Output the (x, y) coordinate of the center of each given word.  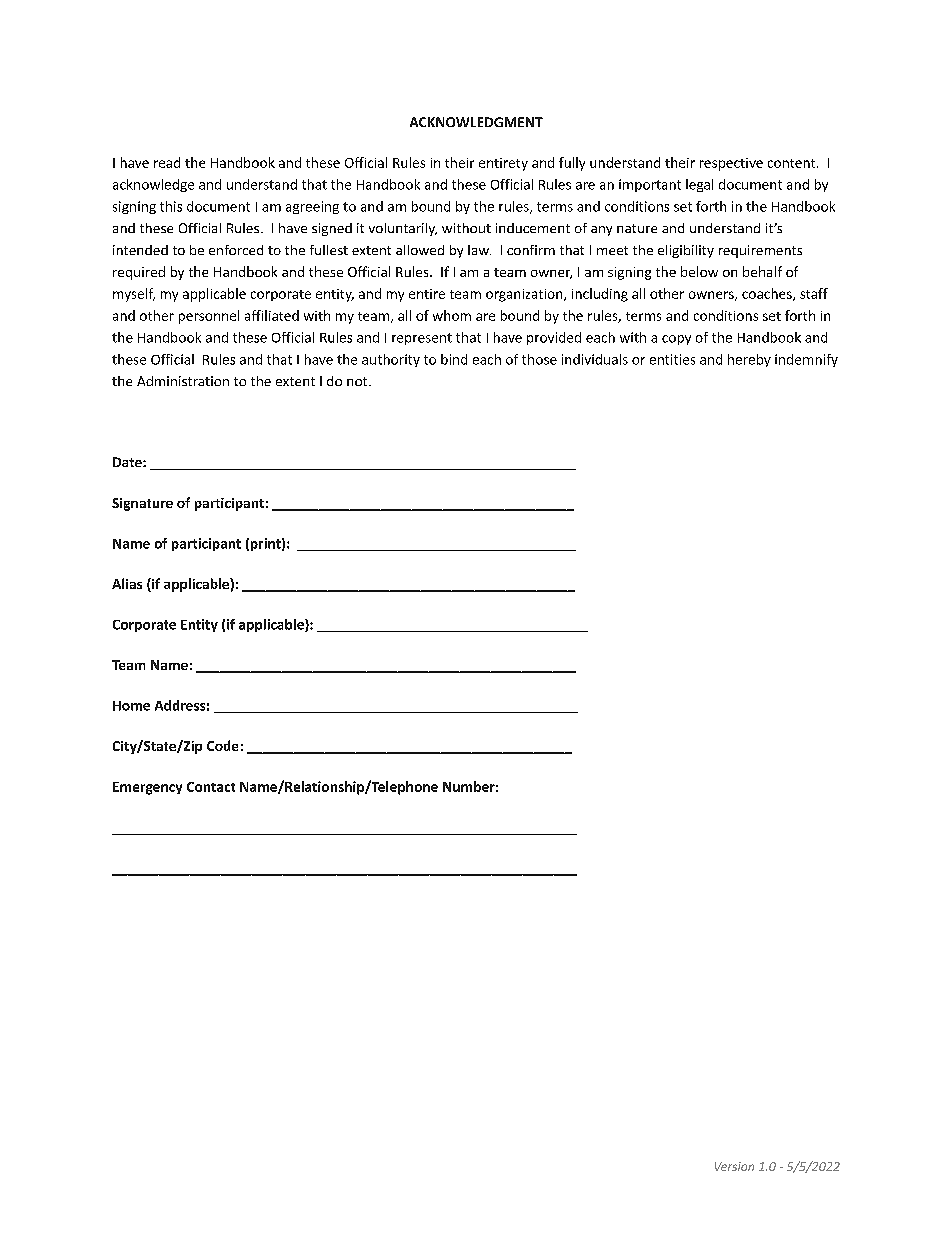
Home (131, 706)
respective (731, 164)
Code (222, 745)
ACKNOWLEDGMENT (476, 122)
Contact (211, 787)
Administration (183, 381)
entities (672, 359)
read (167, 162)
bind (454, 359)
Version (734, 1166)
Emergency (147, 788)
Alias (127, 583)
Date (128, 462)
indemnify (806, 360)
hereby (749, 360)
